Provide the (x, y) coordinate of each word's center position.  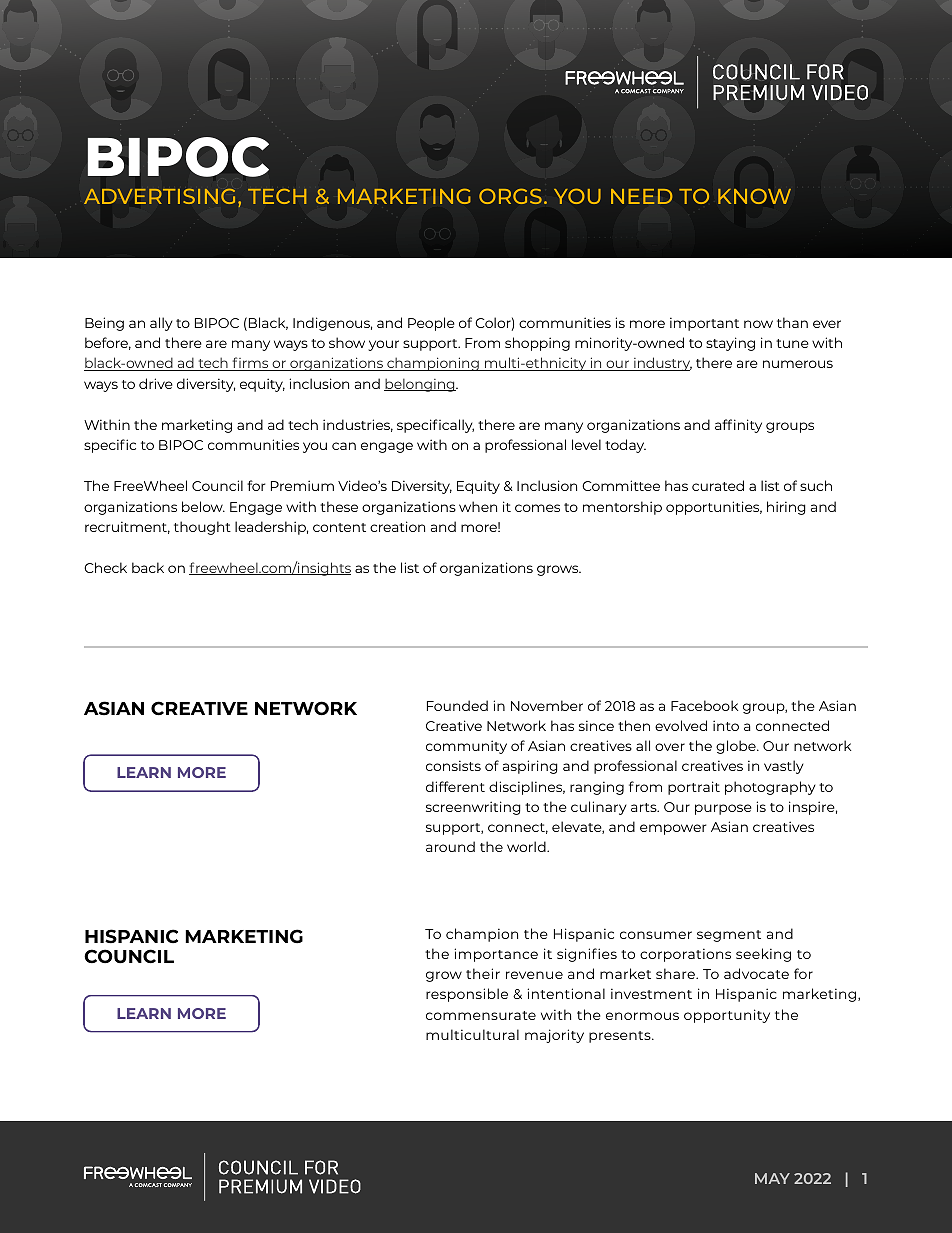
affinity (738, 426)
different (455, 786)
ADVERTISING (159, 196)
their (483, 973)
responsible (467, 995)
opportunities (714, 508)
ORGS (510, 196)
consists (453, 765)
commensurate (481, 1015)
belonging (420, 385)
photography (770, 788)
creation (397, 526)
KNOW (754, 196)
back (148, 567)
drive (156, 383)
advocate (756, 973)
